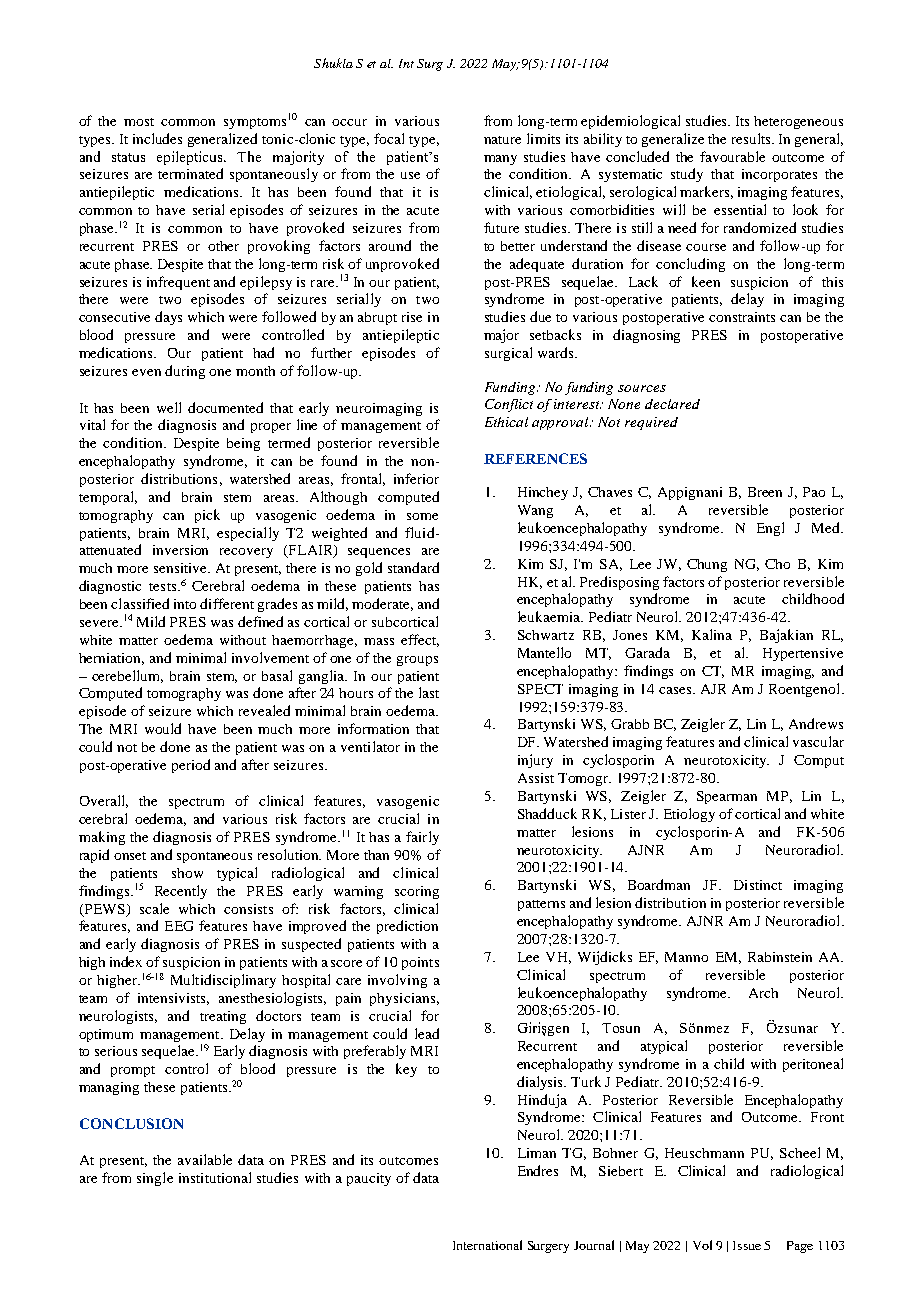  What do you see at coordinates (803, 654) in the screenshot?
I see `Hypertensive` at bounding box center [803, 654].
